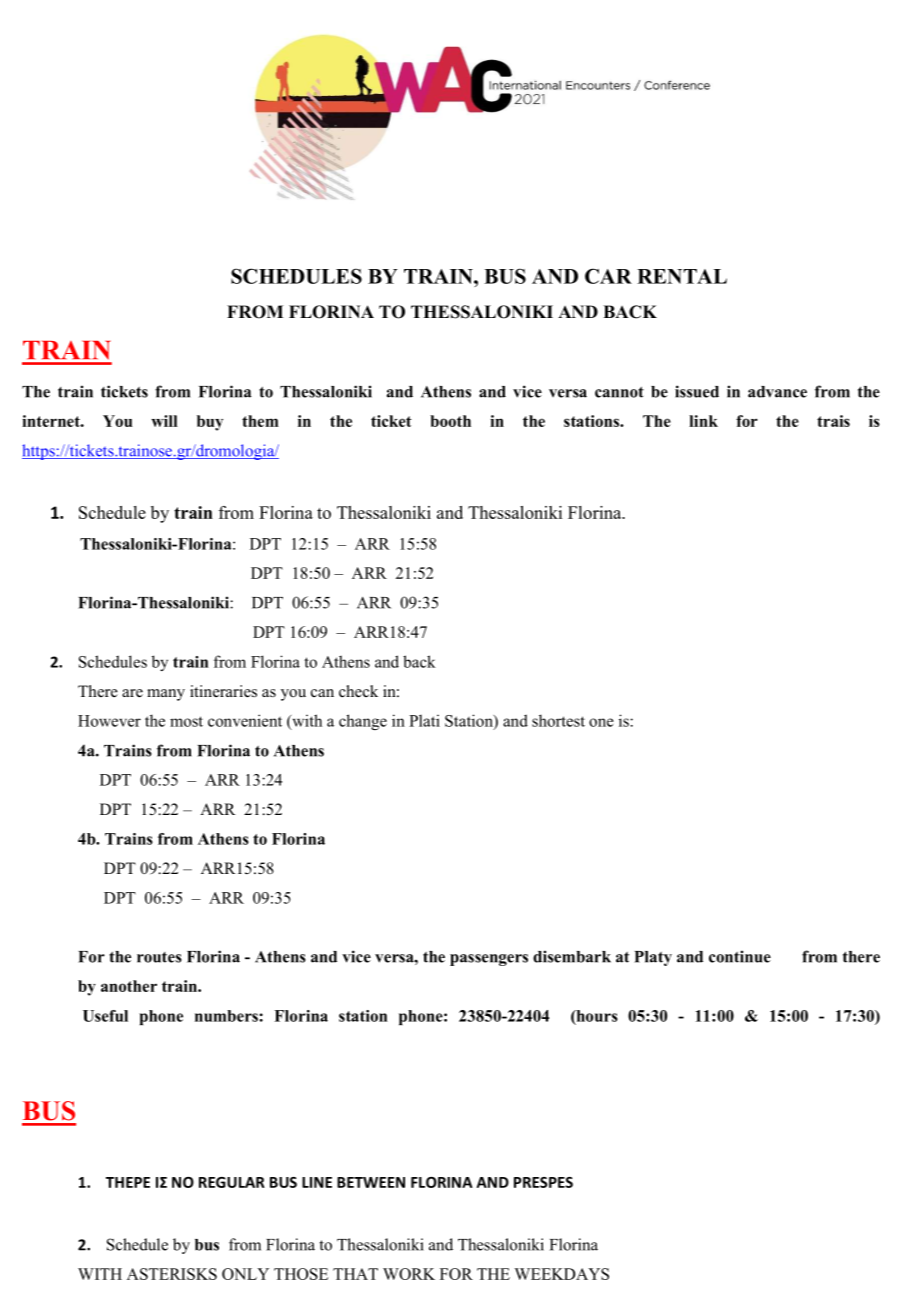 This screenshot has height=1308, width=924. What do you see at coordinates (558, 720) in the screenshot?
I see `shortest` at bounding box center [558, 720].
